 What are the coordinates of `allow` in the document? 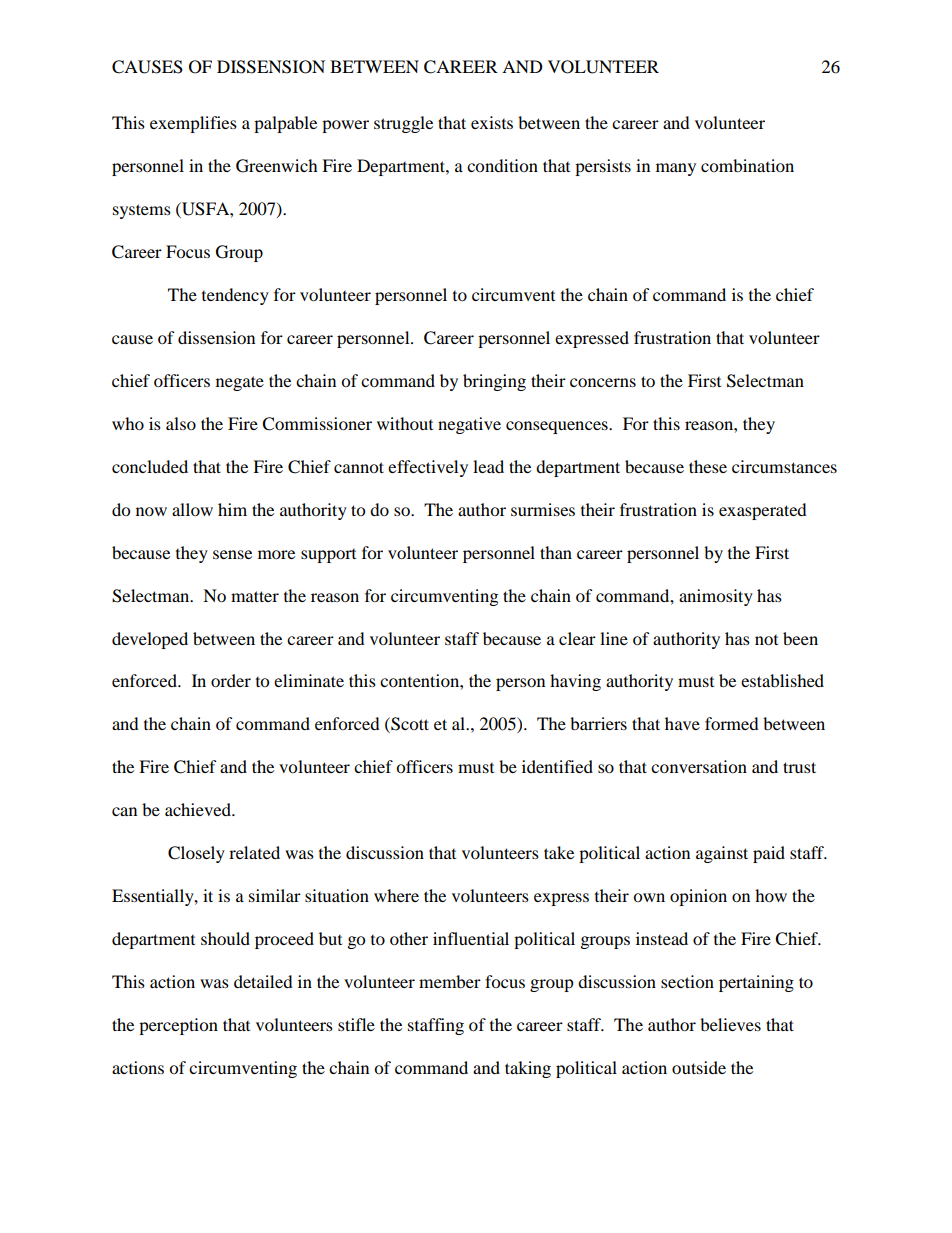 It's located at (192, 509).
